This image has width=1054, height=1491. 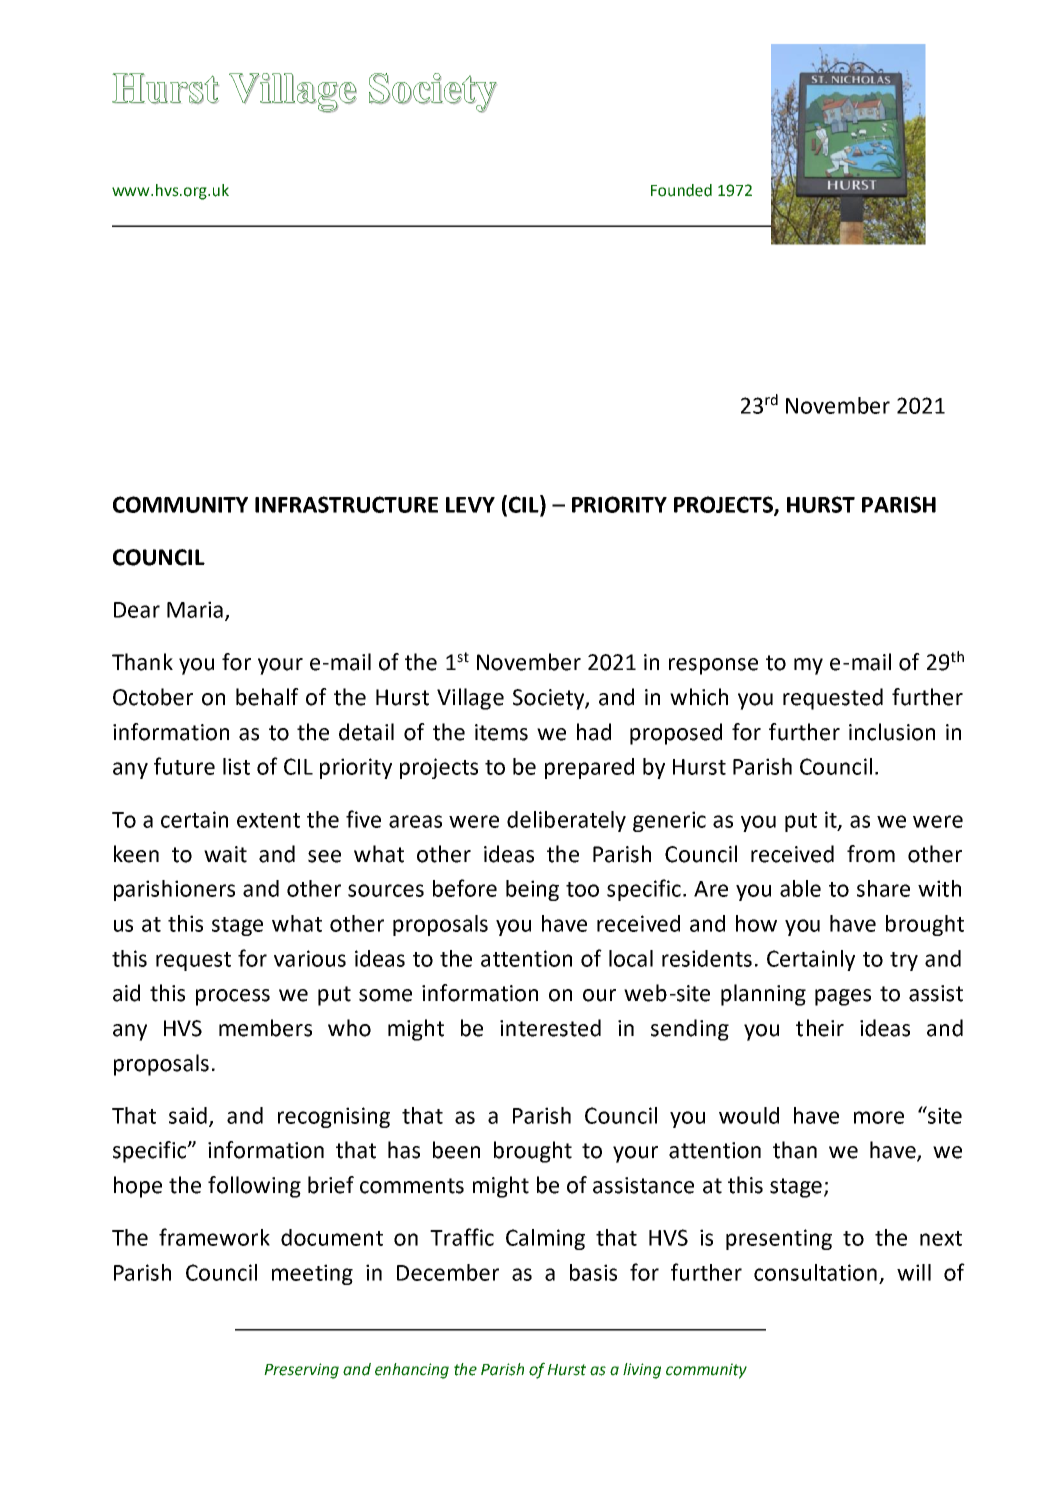 What do you see at coordinates (195, 609) in the image?
I see `Maria` at bounding box center [195, 609].
